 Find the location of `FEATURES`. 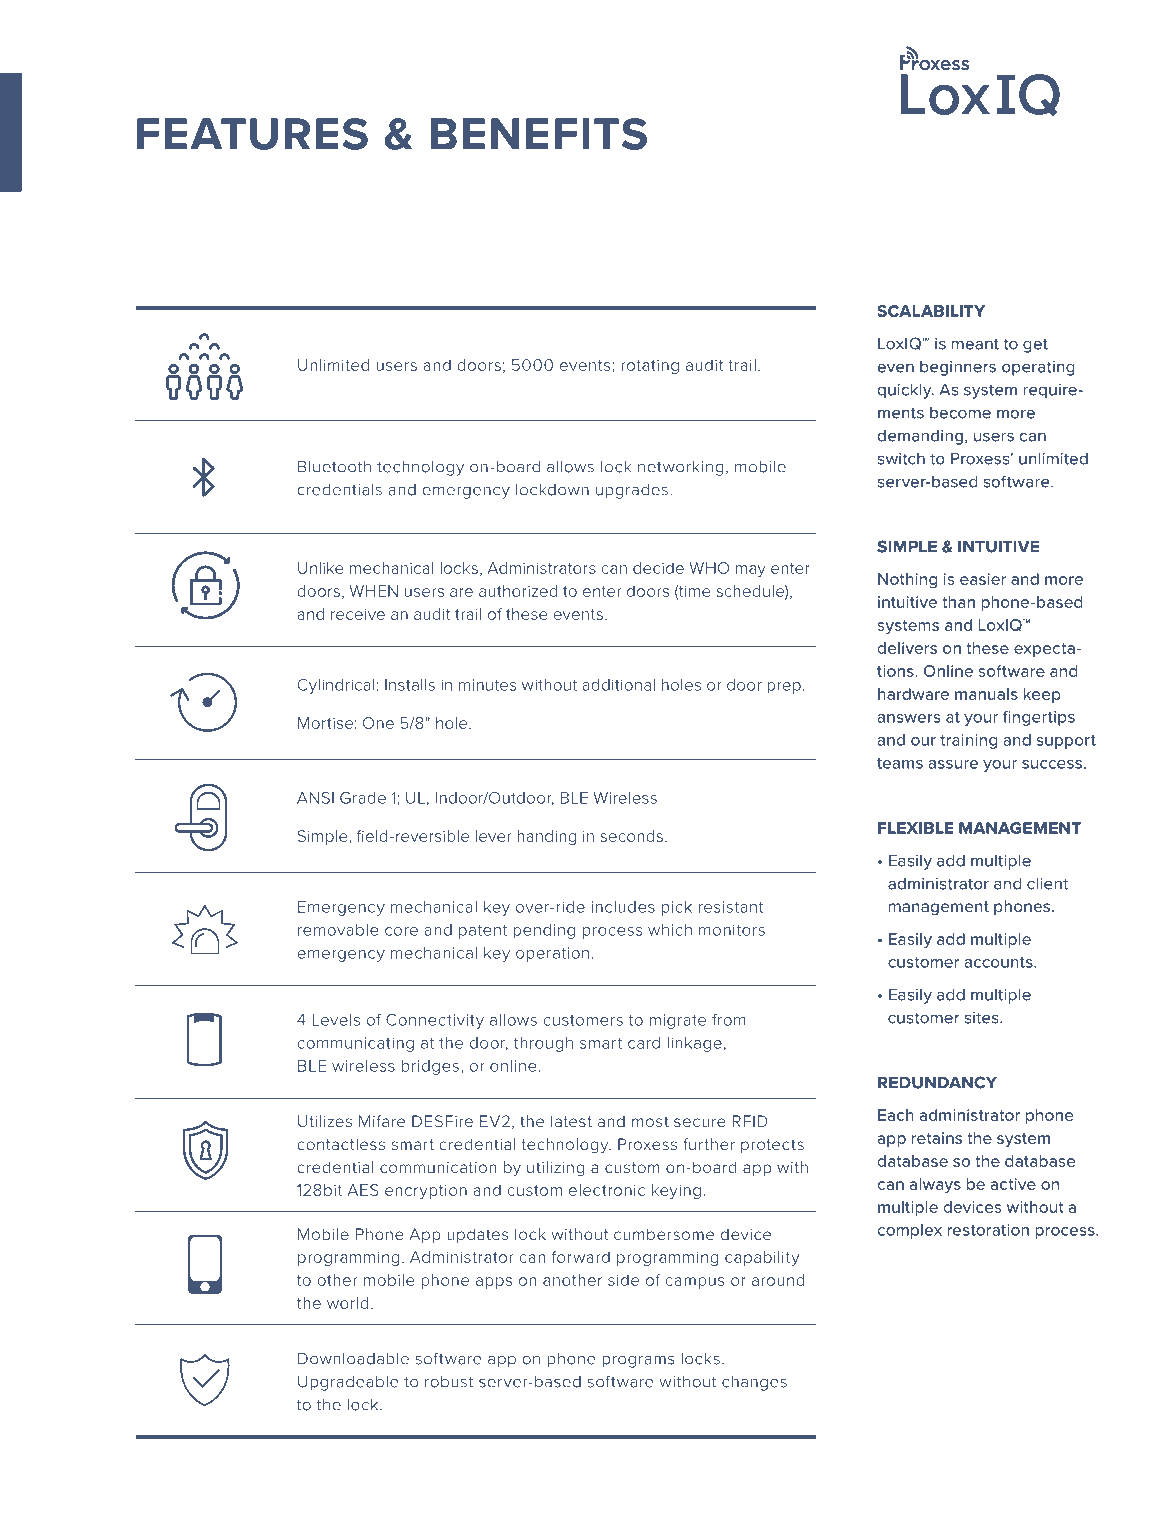

FEATURES is located at coordinates (252, 134).
